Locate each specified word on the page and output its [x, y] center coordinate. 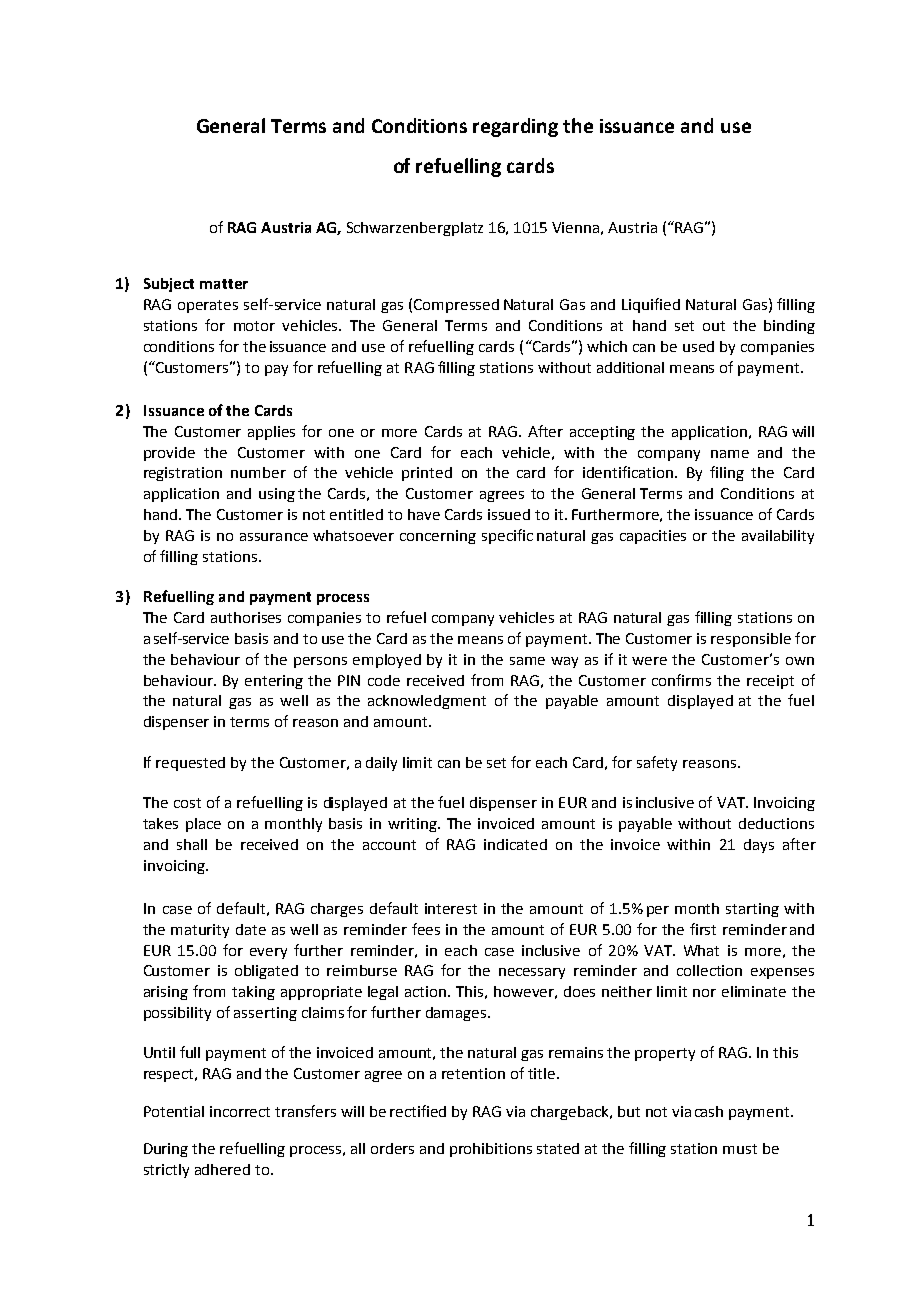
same [527, 661]
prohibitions [491, 1150]
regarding [515, 127]
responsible [751, 640]
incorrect [240, 1111]
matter [224, 284]
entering [274, 682]
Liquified [651, 305]
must [740, 1149]
